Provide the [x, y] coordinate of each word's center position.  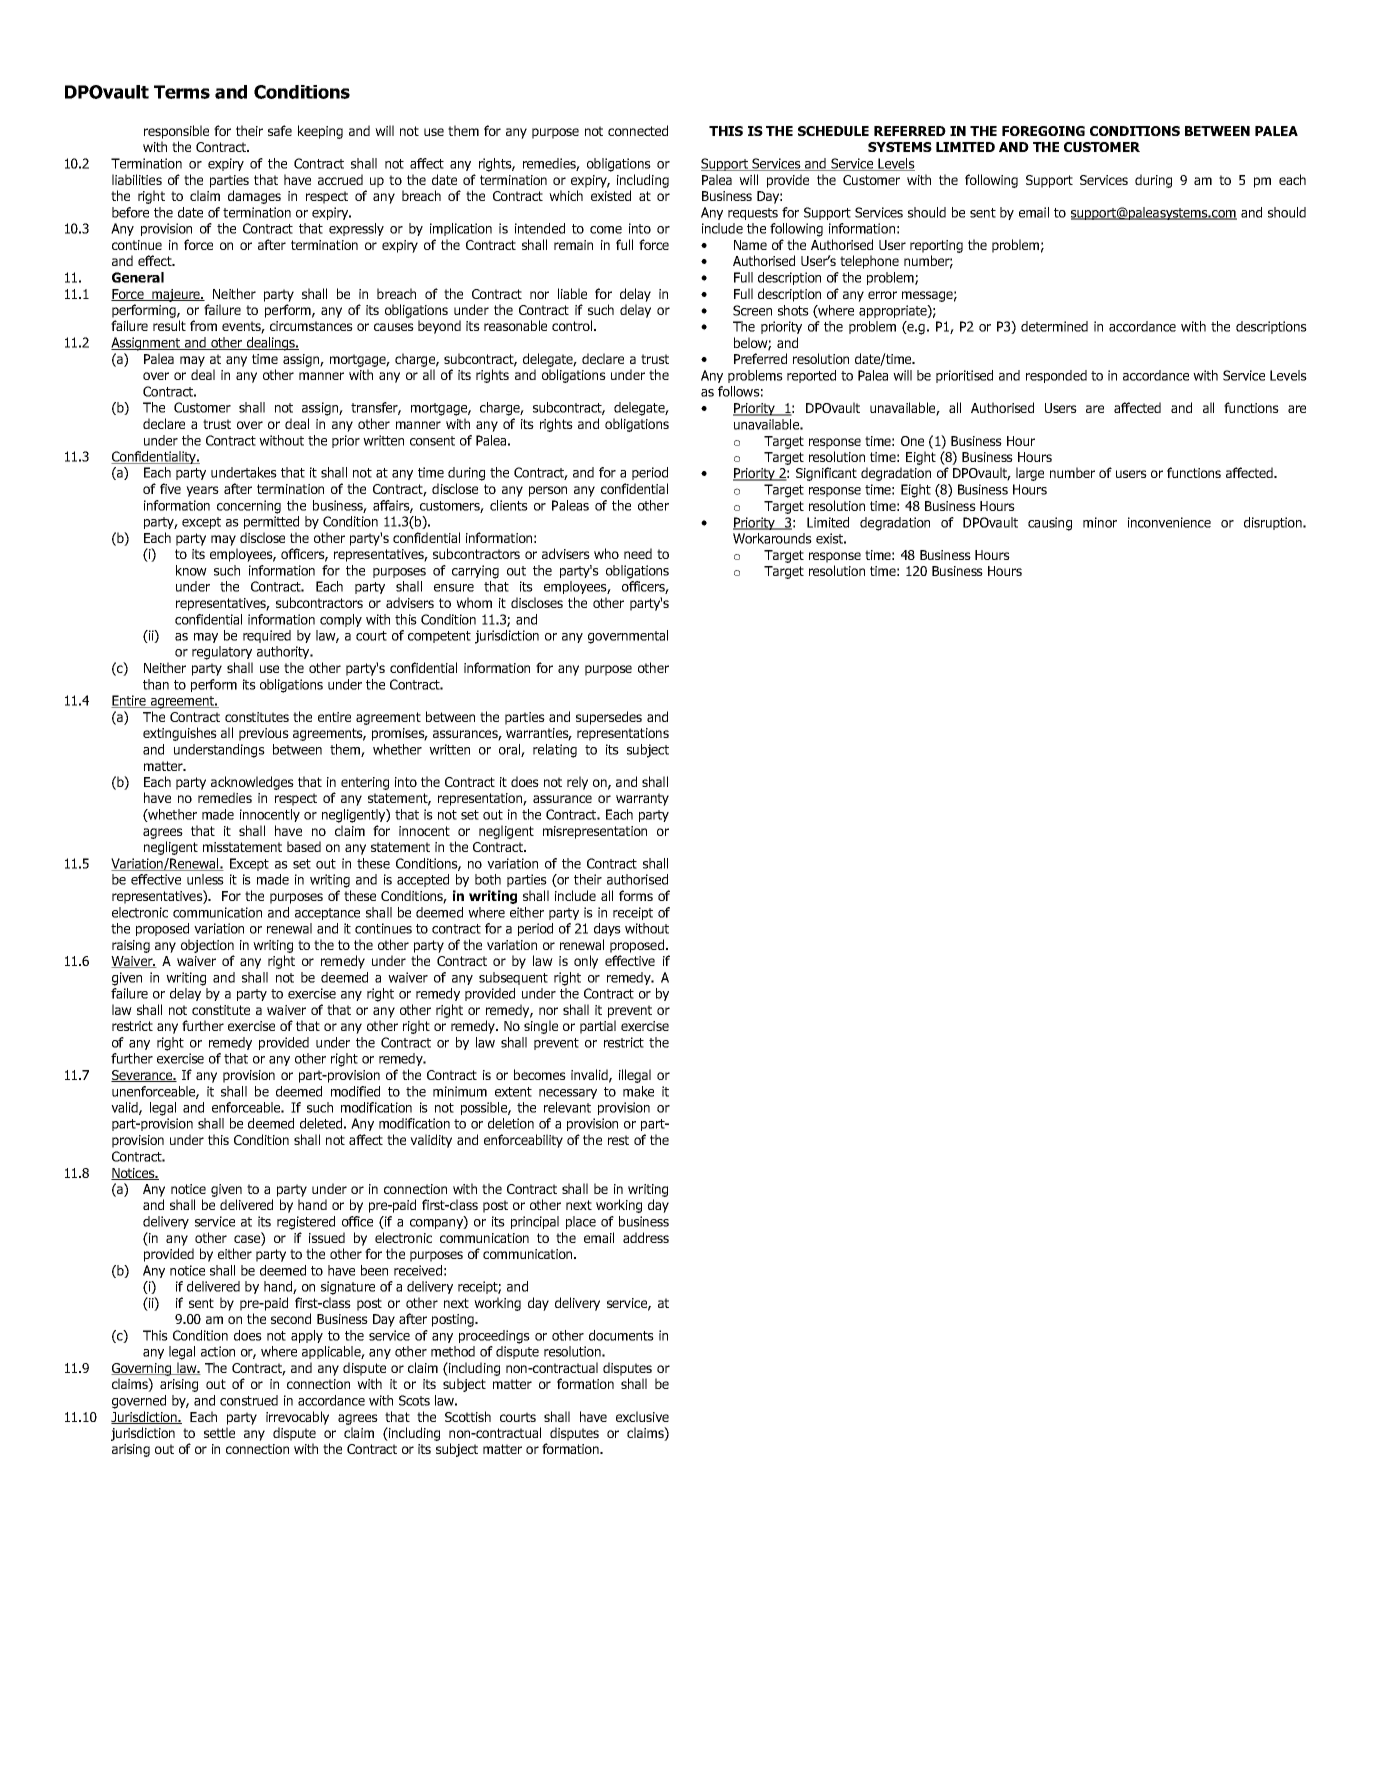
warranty [642, 799]
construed [249, 1400]
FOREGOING [1043, 131]
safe [280, 130]
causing [1050, 524]
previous [264, 734]
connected [638, 130]
